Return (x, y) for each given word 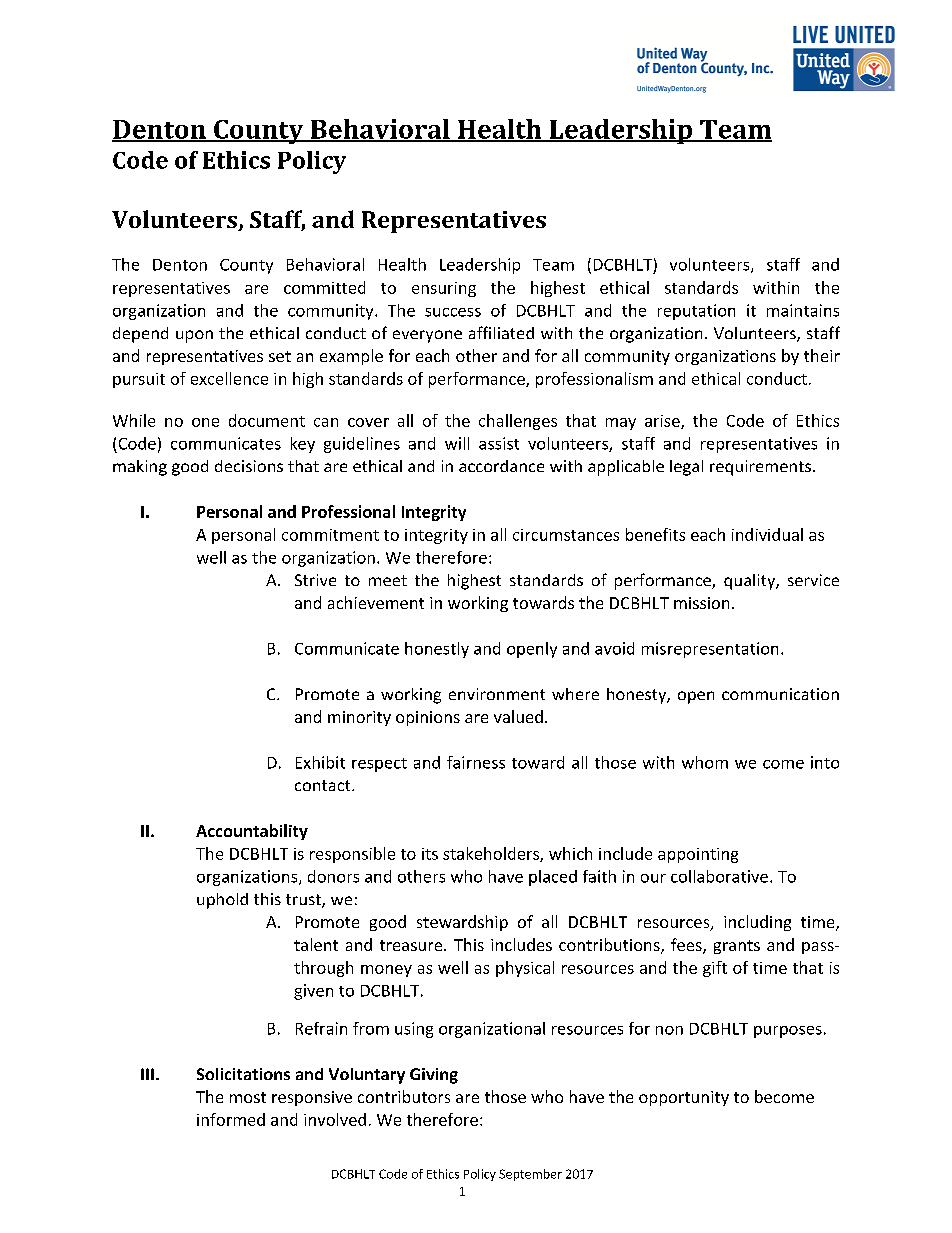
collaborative (719, 876)
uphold (222, 901)
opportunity (684, 1098)
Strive (315, 580)
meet (388, 580)
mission (701, 603)
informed (231, 1119)
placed (553, 878)
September (530, 1175)
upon (194, 336)
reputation (696, 312)
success (453, 312)
